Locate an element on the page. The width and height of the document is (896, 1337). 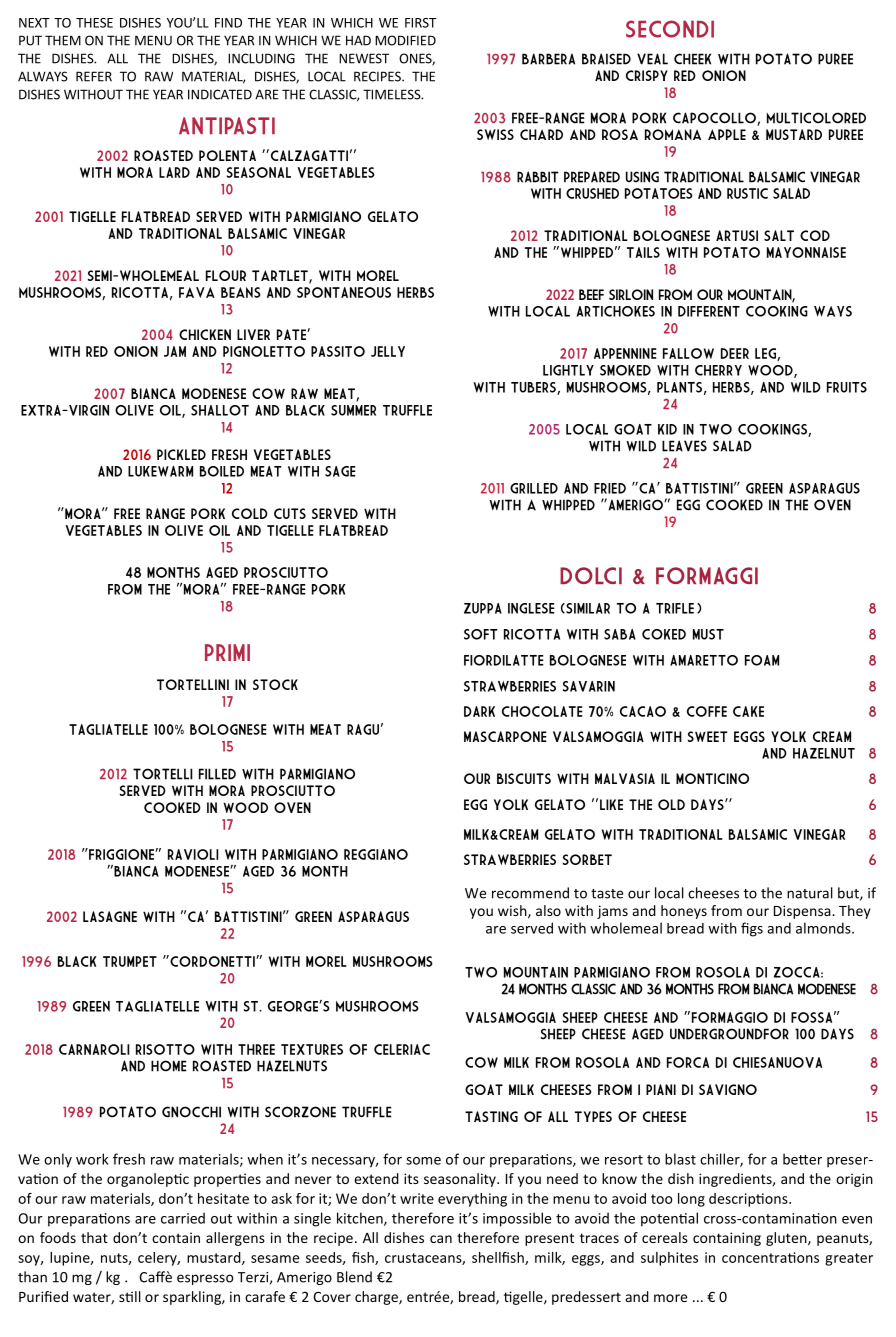
LEG is located at coordinates (766, 354).
